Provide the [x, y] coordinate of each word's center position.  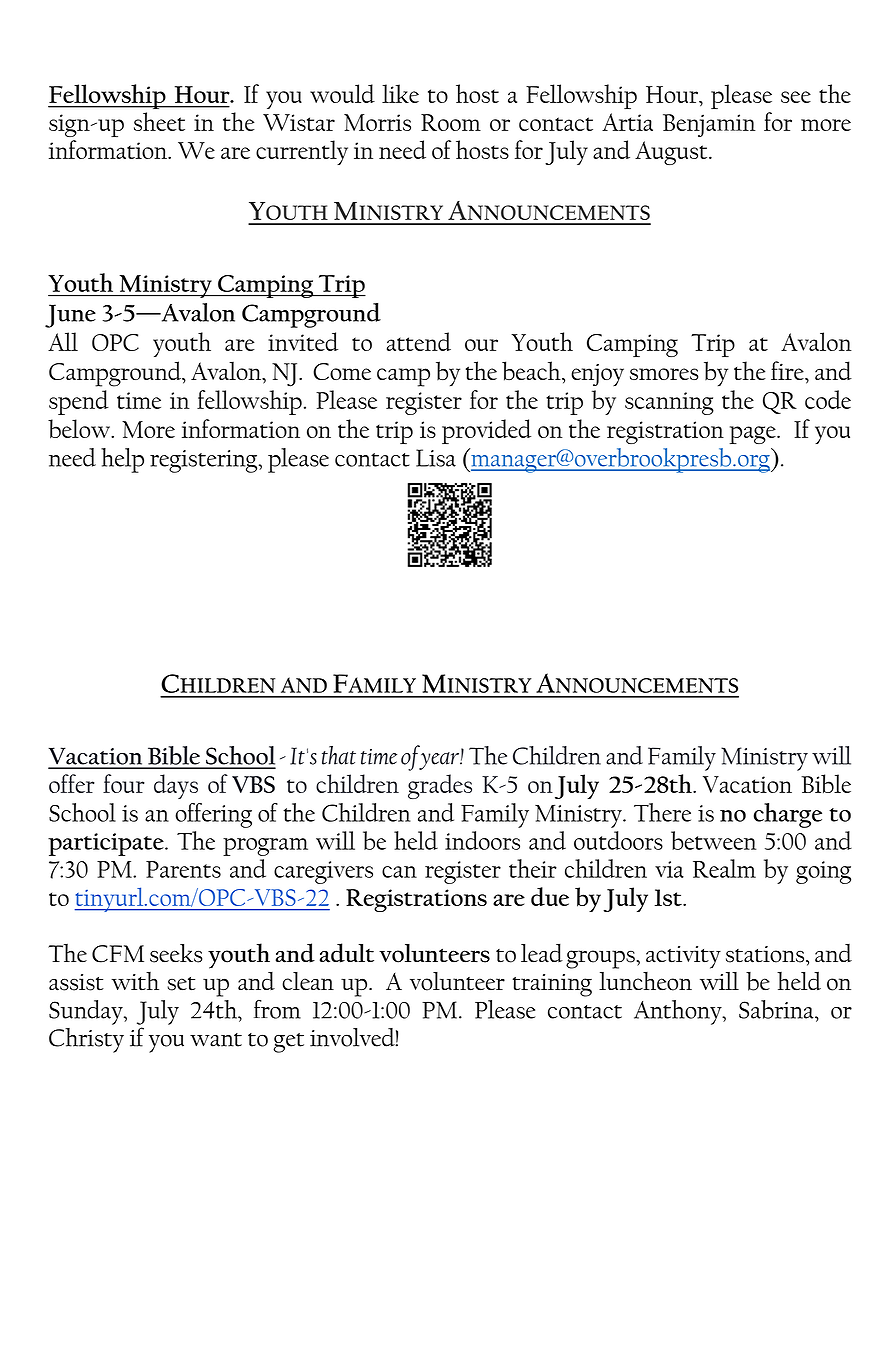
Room [451, 122]
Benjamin [709, 125]
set [181, 984]
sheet [159, 121]
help [122, 460]
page [753, 435]
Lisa [436, 458]
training [552, 985]
